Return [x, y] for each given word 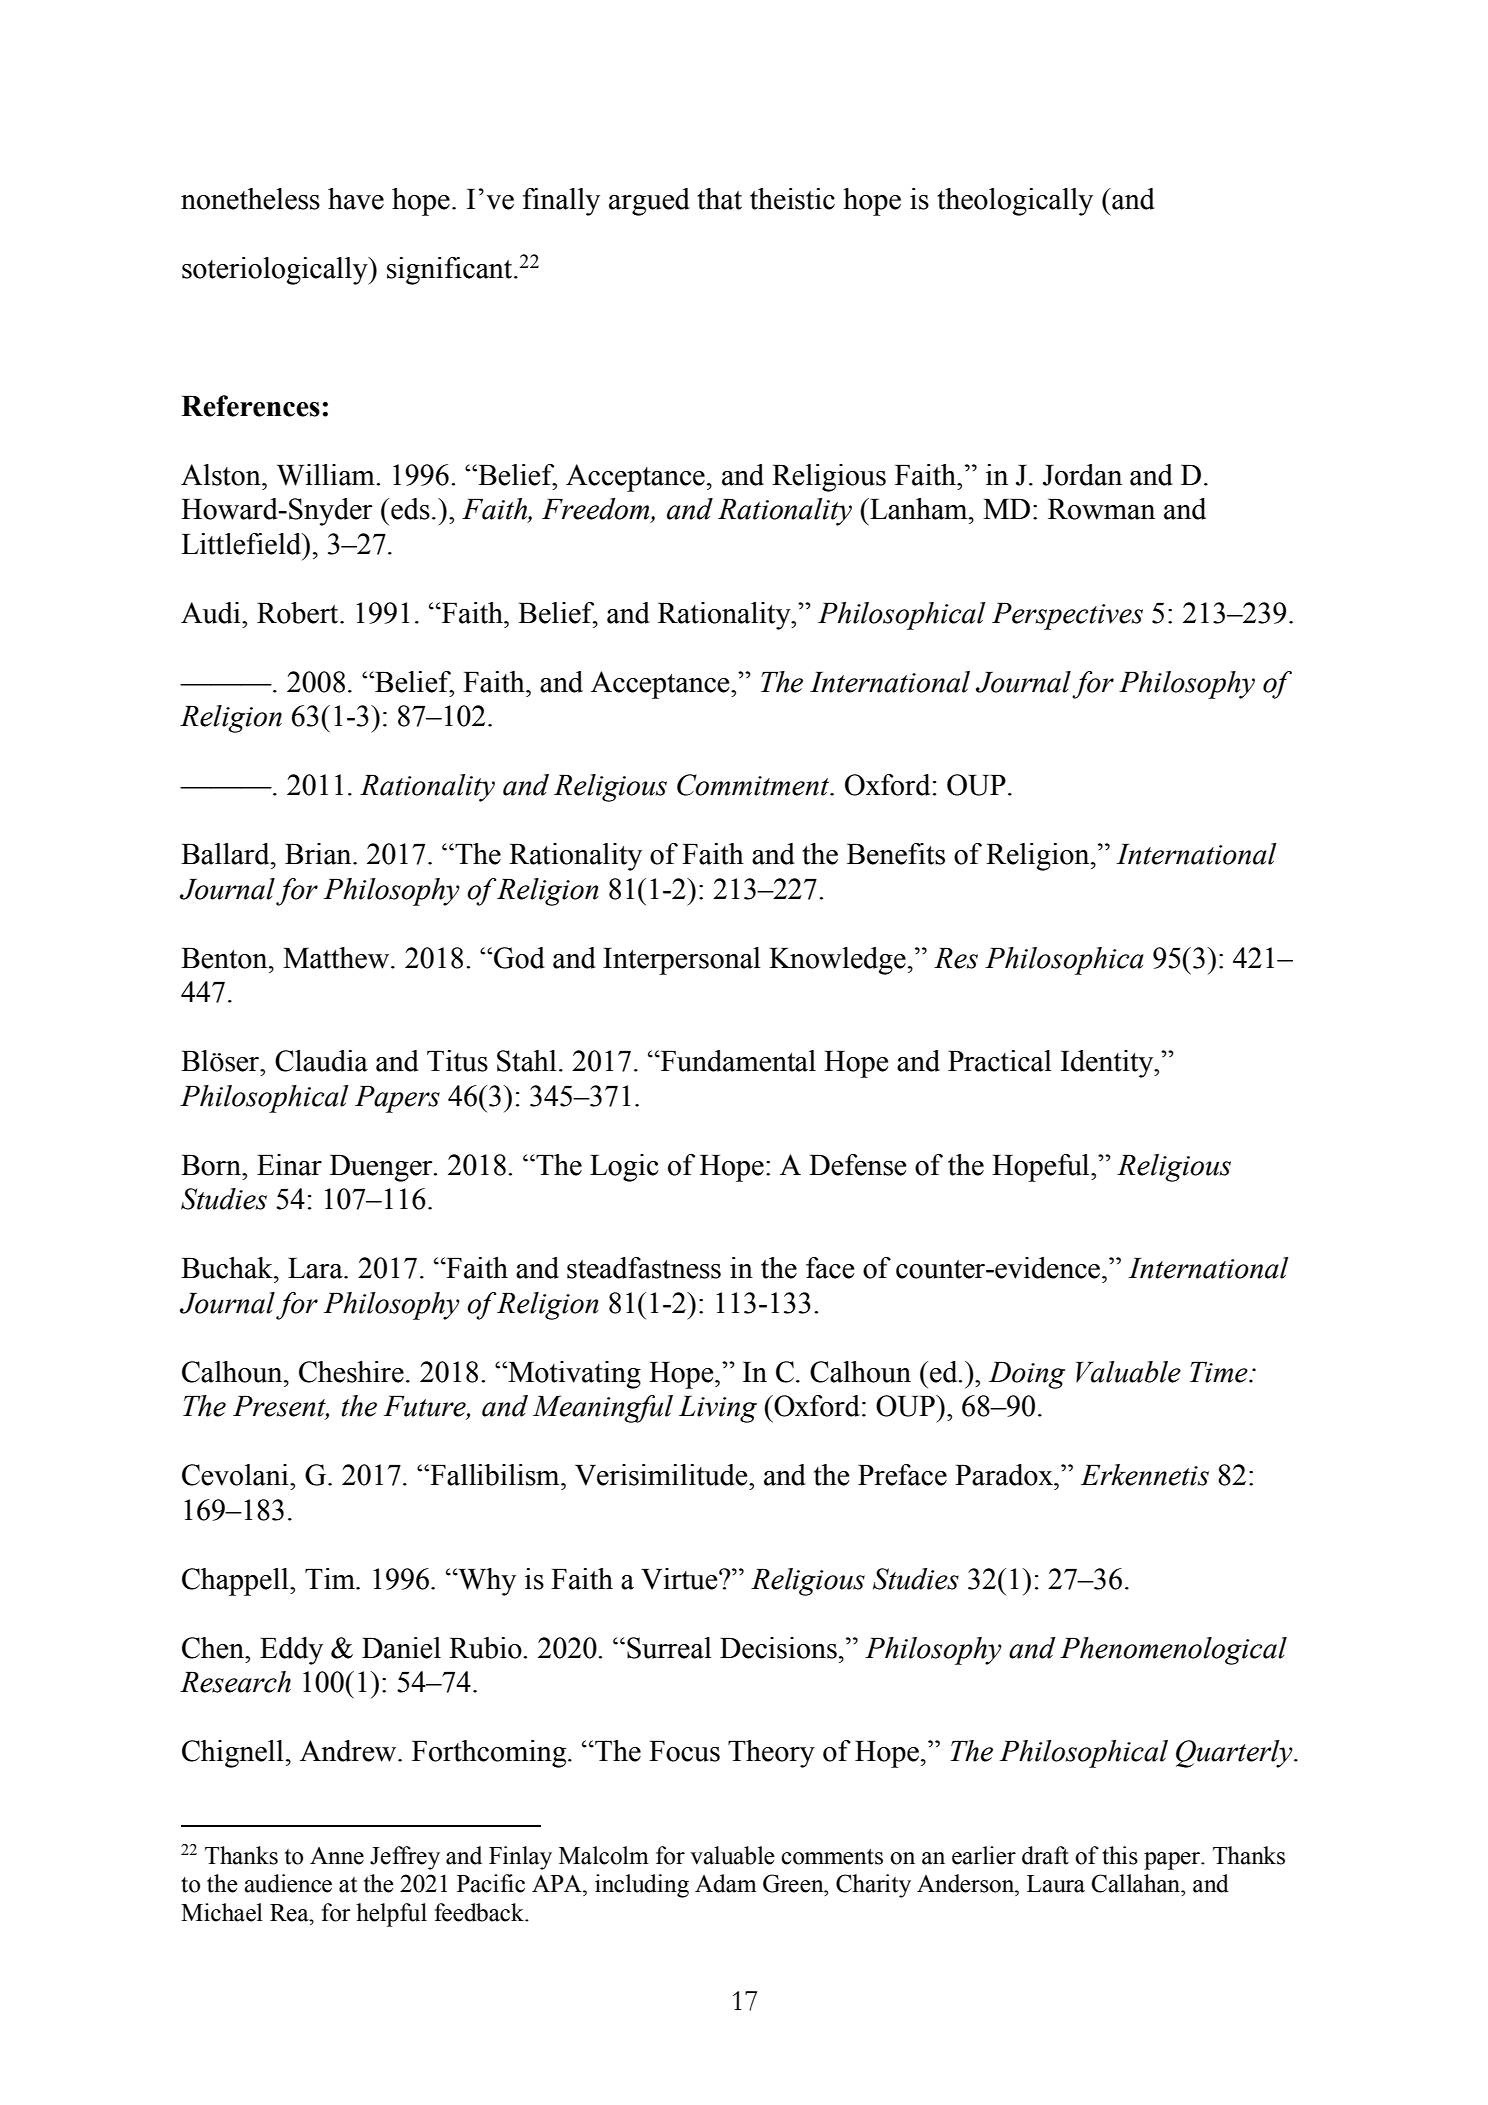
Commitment [754, 785]
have [356, 199]
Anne [337, 1856]
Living [718, 1409]
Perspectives [1067, 616]
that [719, 199]
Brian [319, 854]
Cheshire [351, 1372]
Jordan [1082, 475]
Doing [1027, 1375]
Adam [726, 1883]
